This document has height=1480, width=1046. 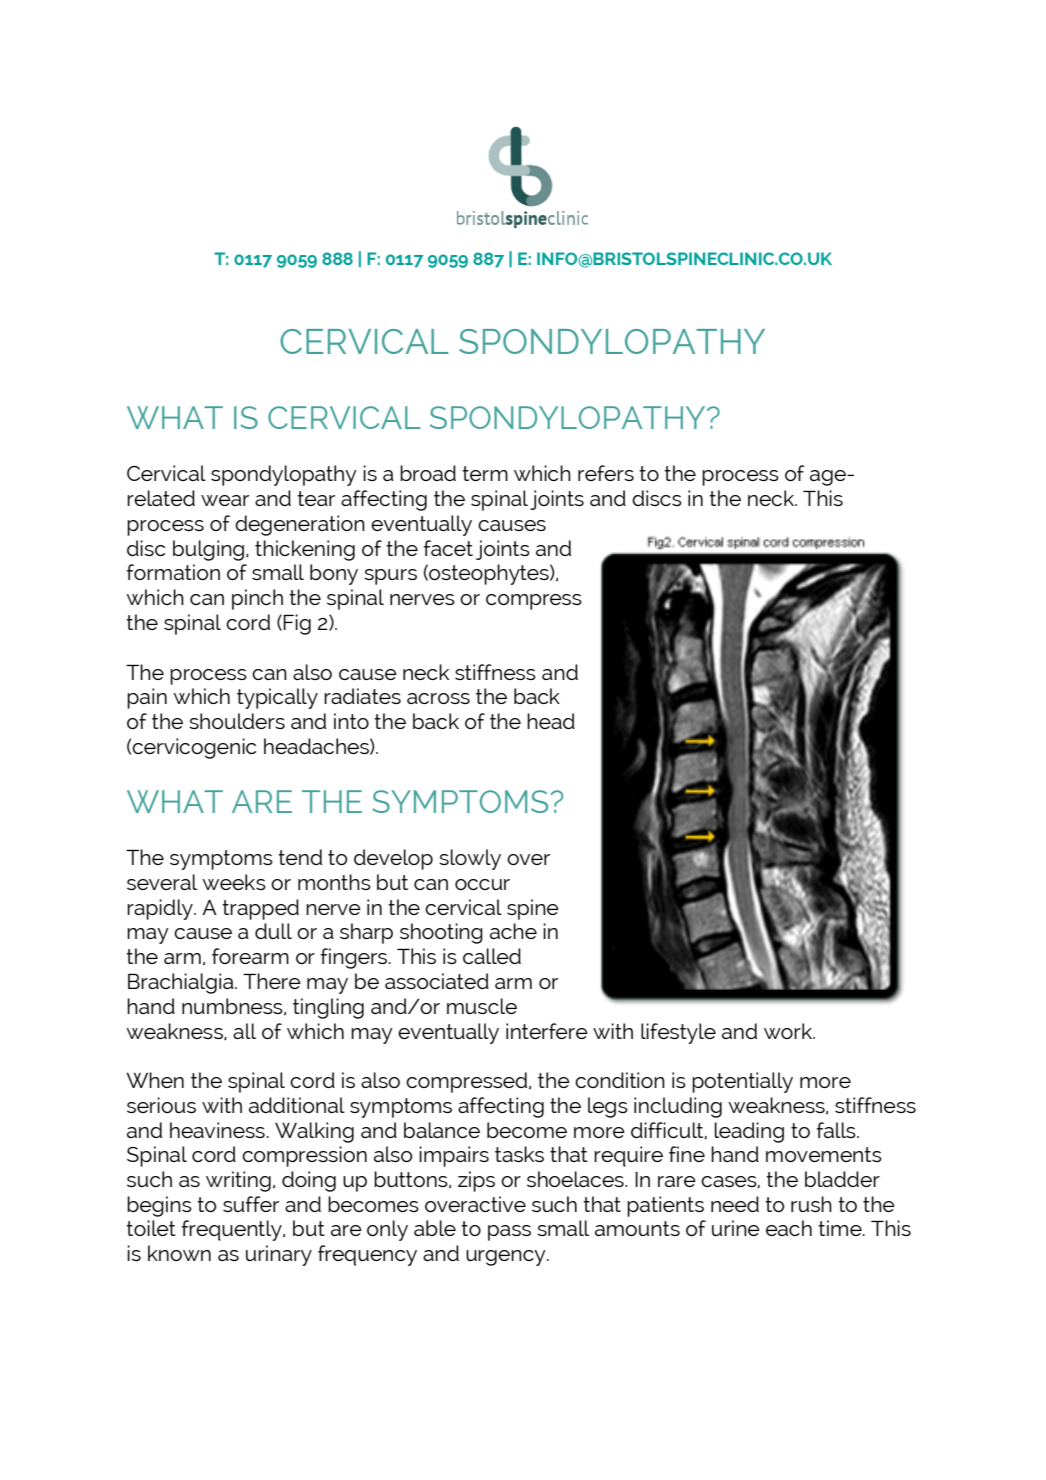 What do you see at coordinates (448, 548) in the document?
I see `facet` at bounding box center [448, 548].
